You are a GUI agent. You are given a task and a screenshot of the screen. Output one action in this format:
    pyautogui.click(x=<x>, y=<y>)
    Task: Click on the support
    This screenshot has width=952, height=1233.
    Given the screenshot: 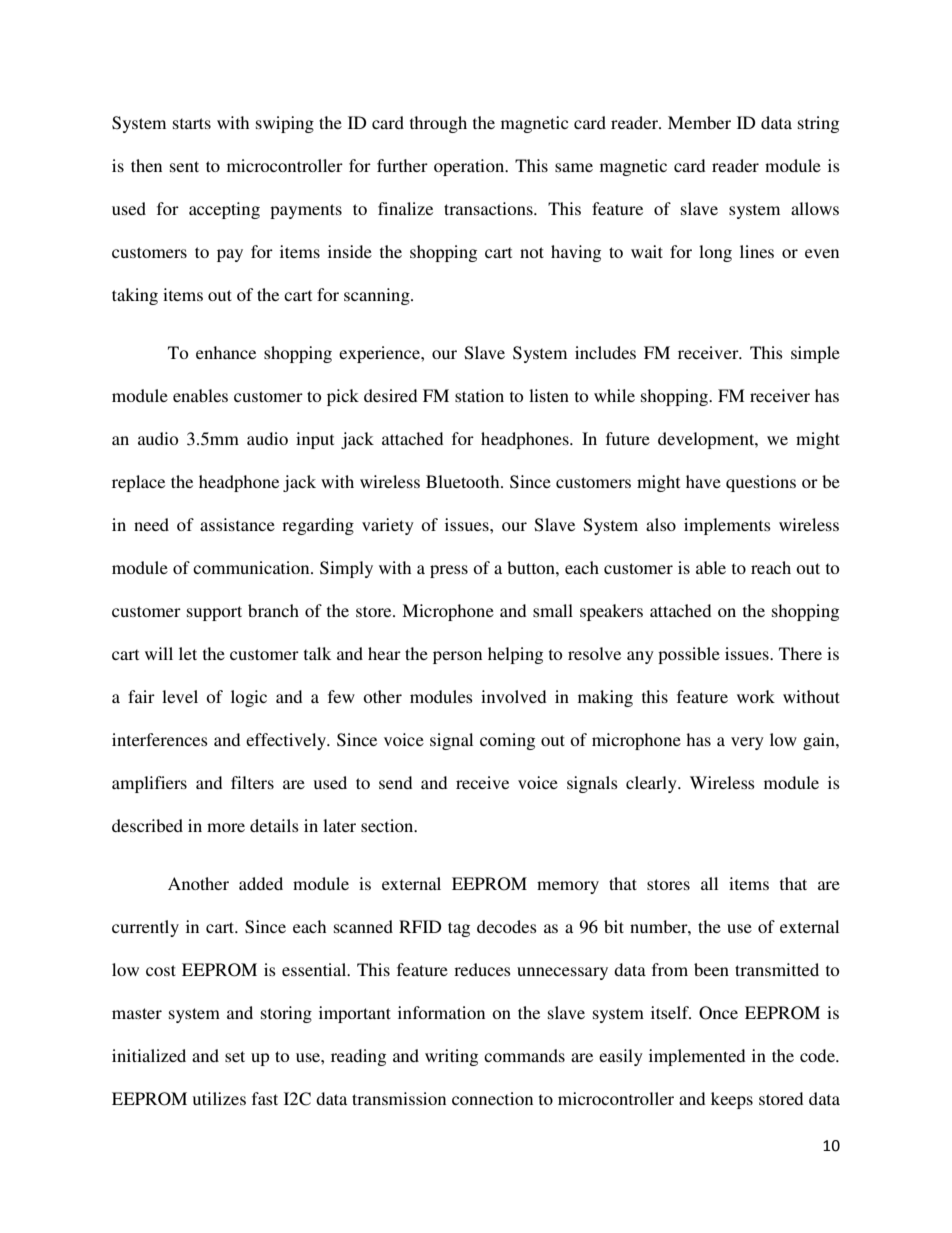 What is the action you would take?
    pyautogui.click(x=214, y=613)
